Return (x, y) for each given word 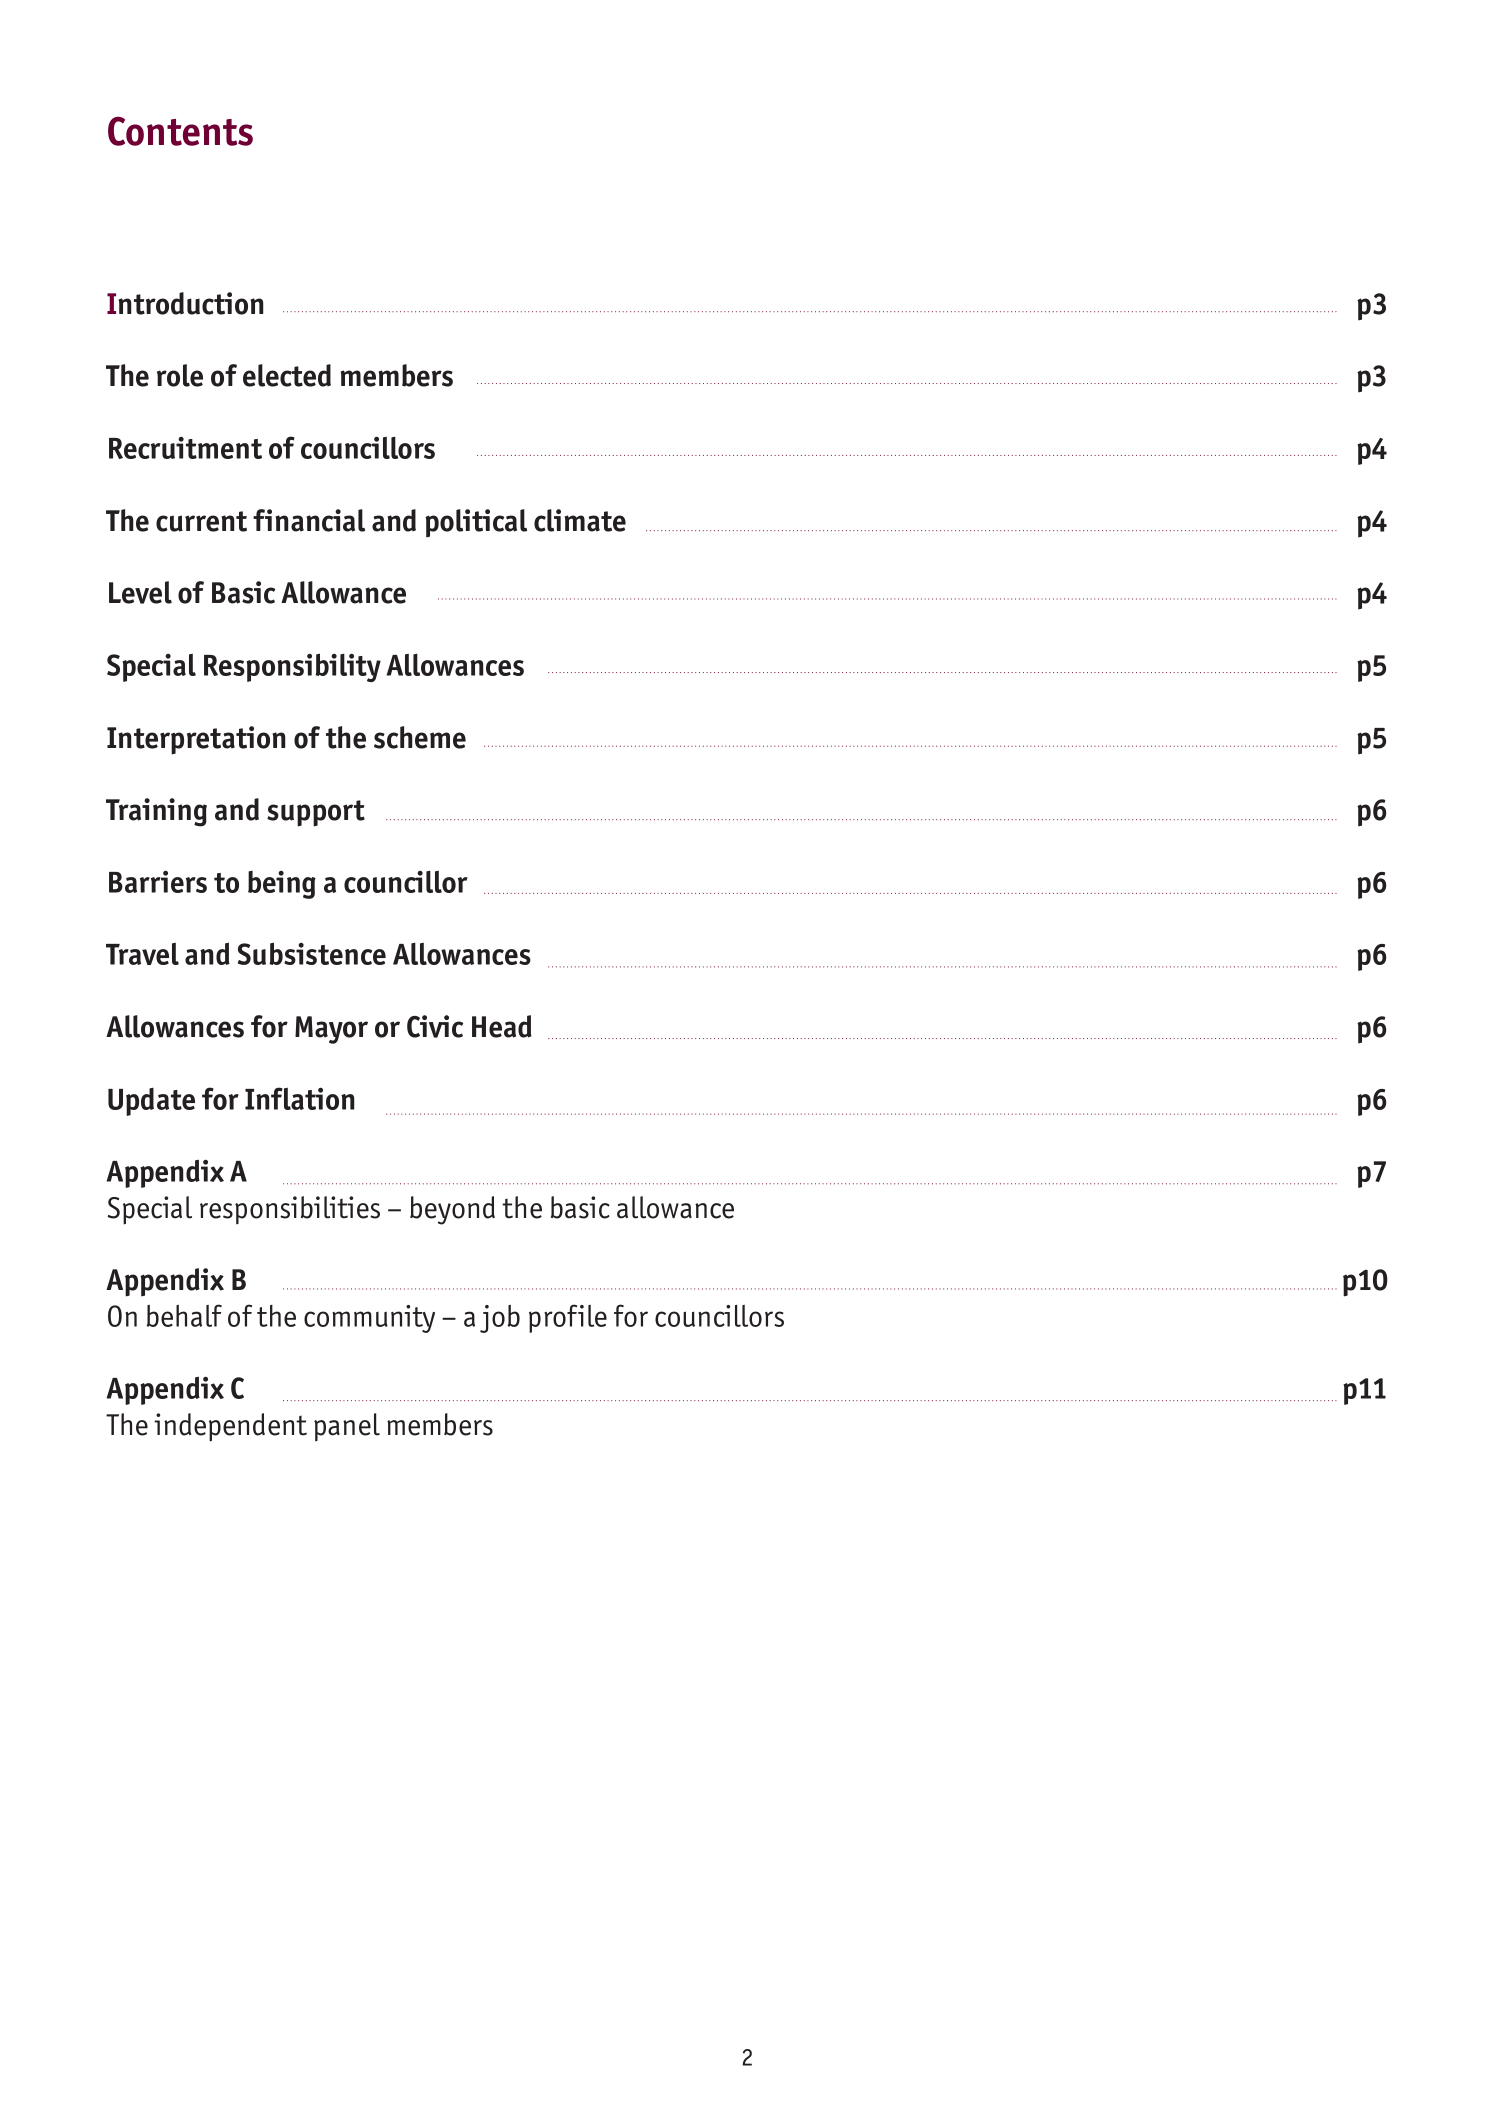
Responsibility (292, 667)
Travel (142, 954)
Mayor (331, 1030)
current (201, 521)
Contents (180, 131)
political (476, 523)
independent (230, 1427)
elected (287, 375)
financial (309, 520)
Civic (435, 1026)
